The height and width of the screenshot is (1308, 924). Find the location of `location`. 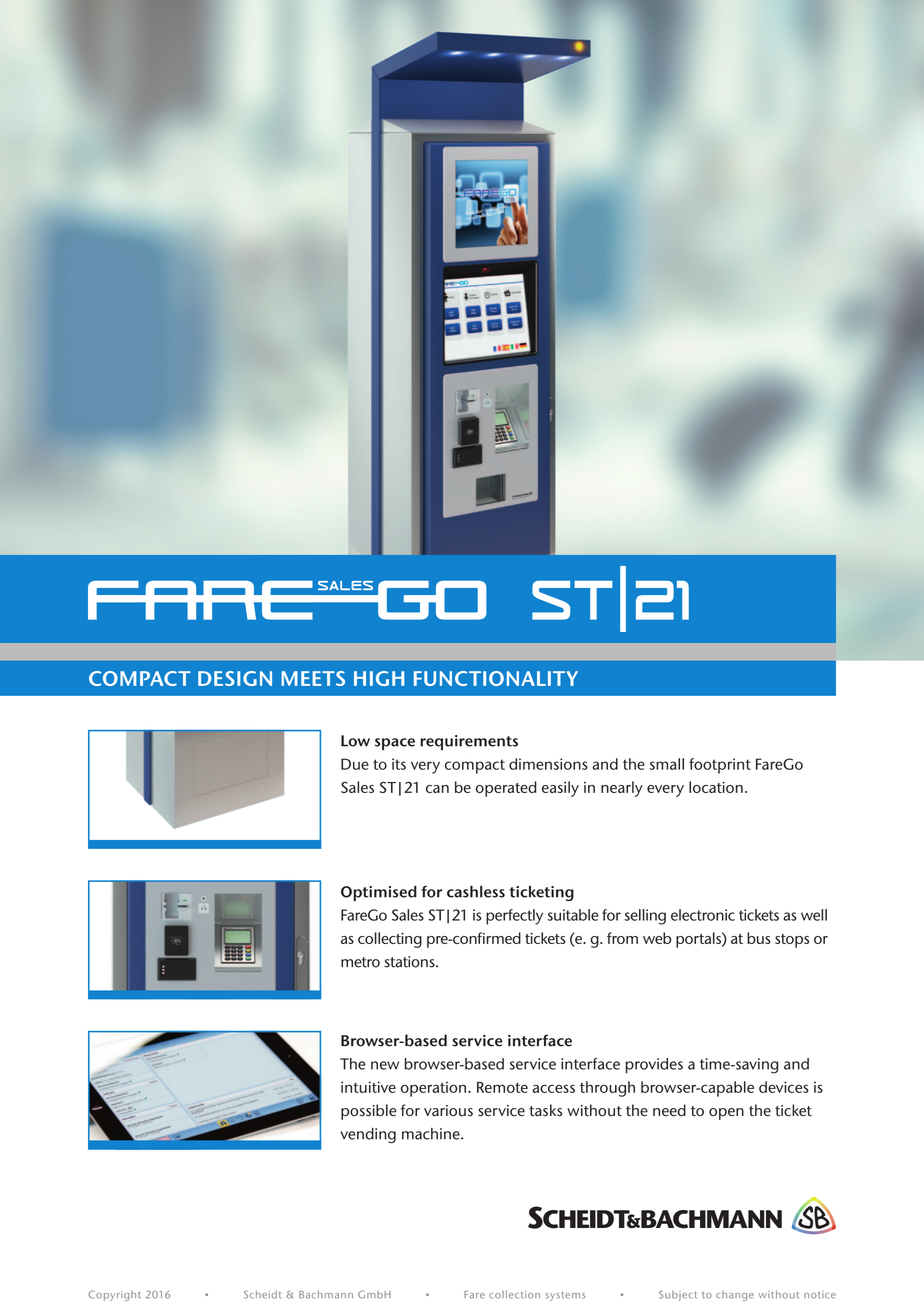

location is located at coordinates (716, 787).
